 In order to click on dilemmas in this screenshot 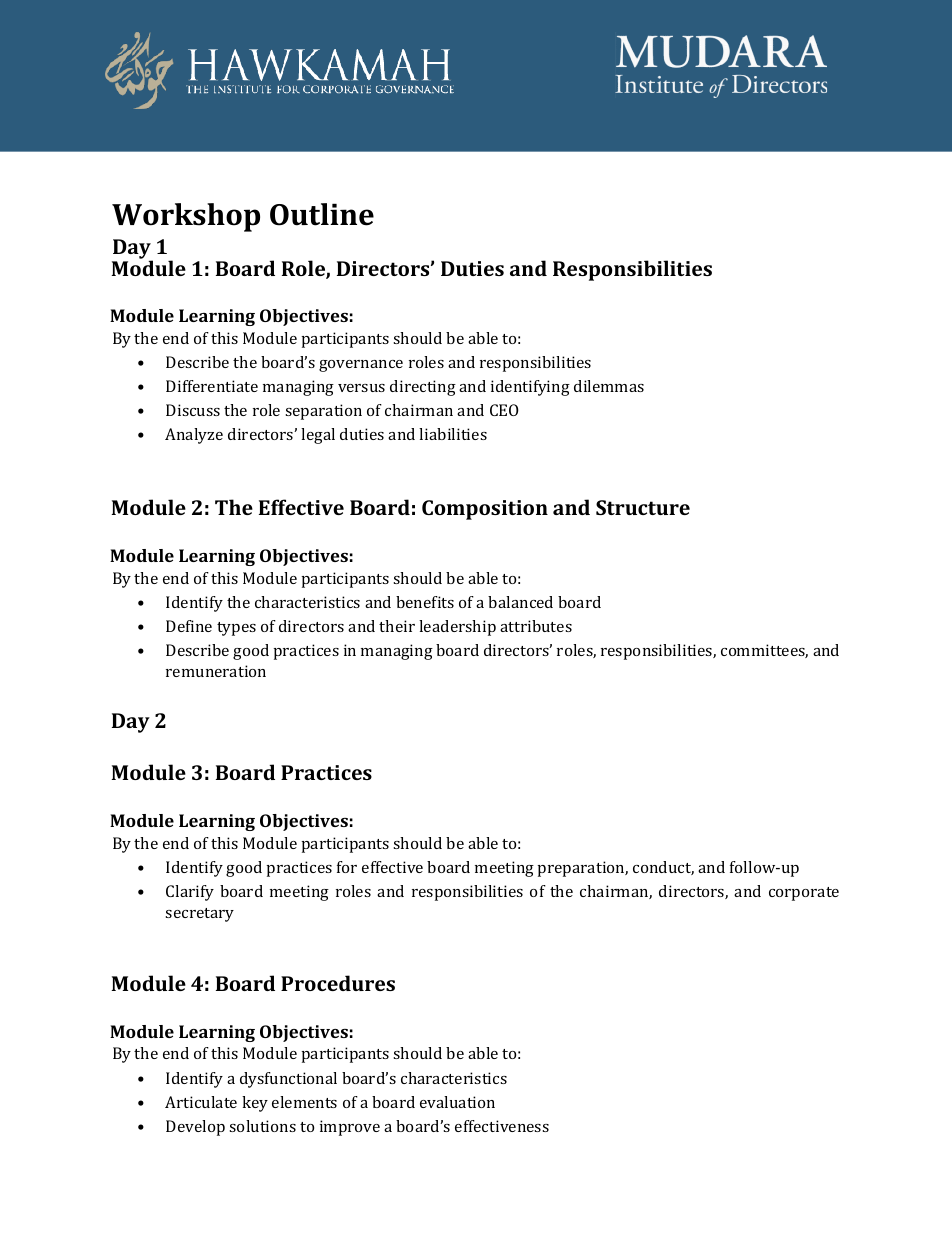, I will do `click(609, 386)`.
